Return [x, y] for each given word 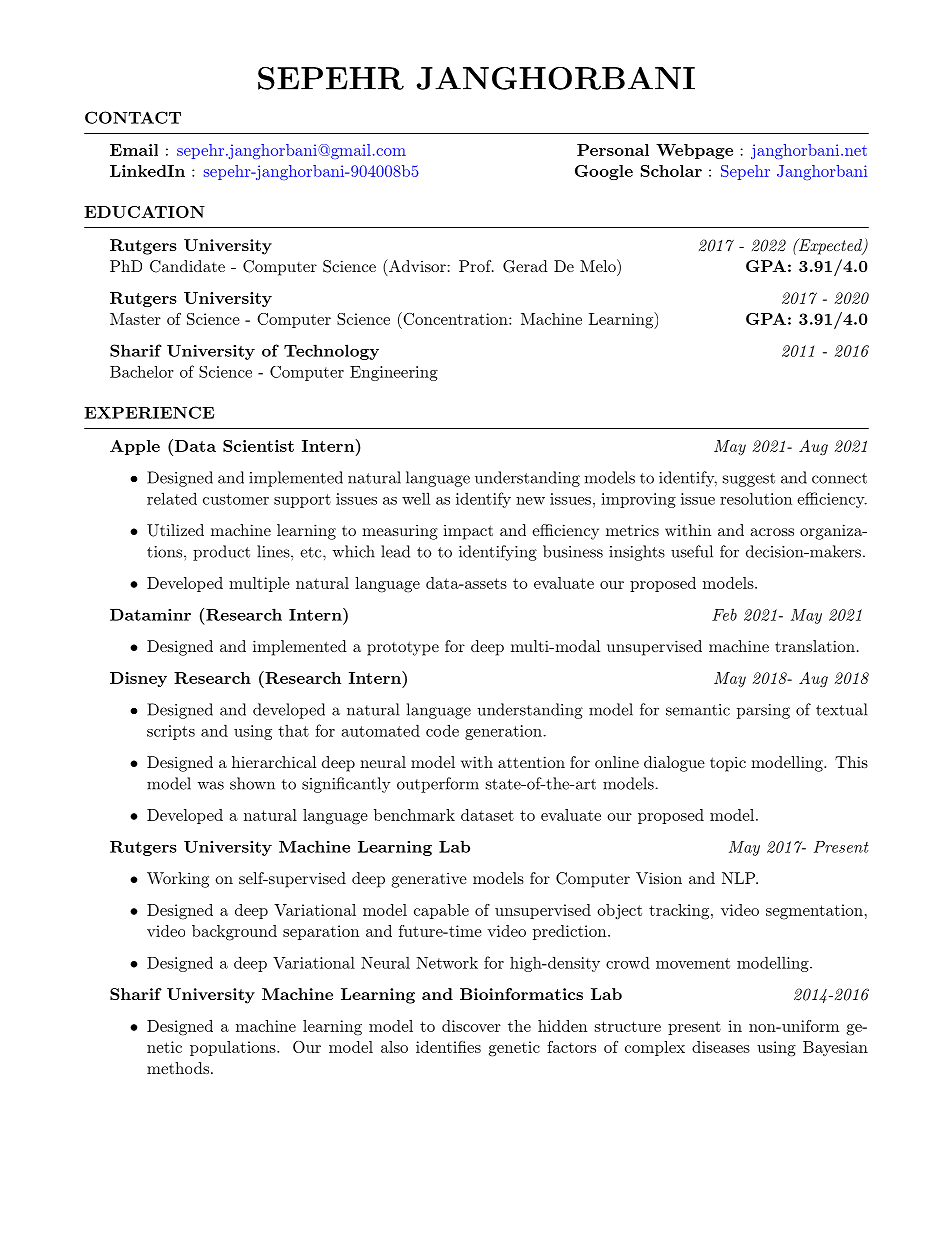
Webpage [694, 151]
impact [468, 532]
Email [134, 150]
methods [178, 1068]
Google [604, 172]
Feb [724, 614]
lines [274, 551]
